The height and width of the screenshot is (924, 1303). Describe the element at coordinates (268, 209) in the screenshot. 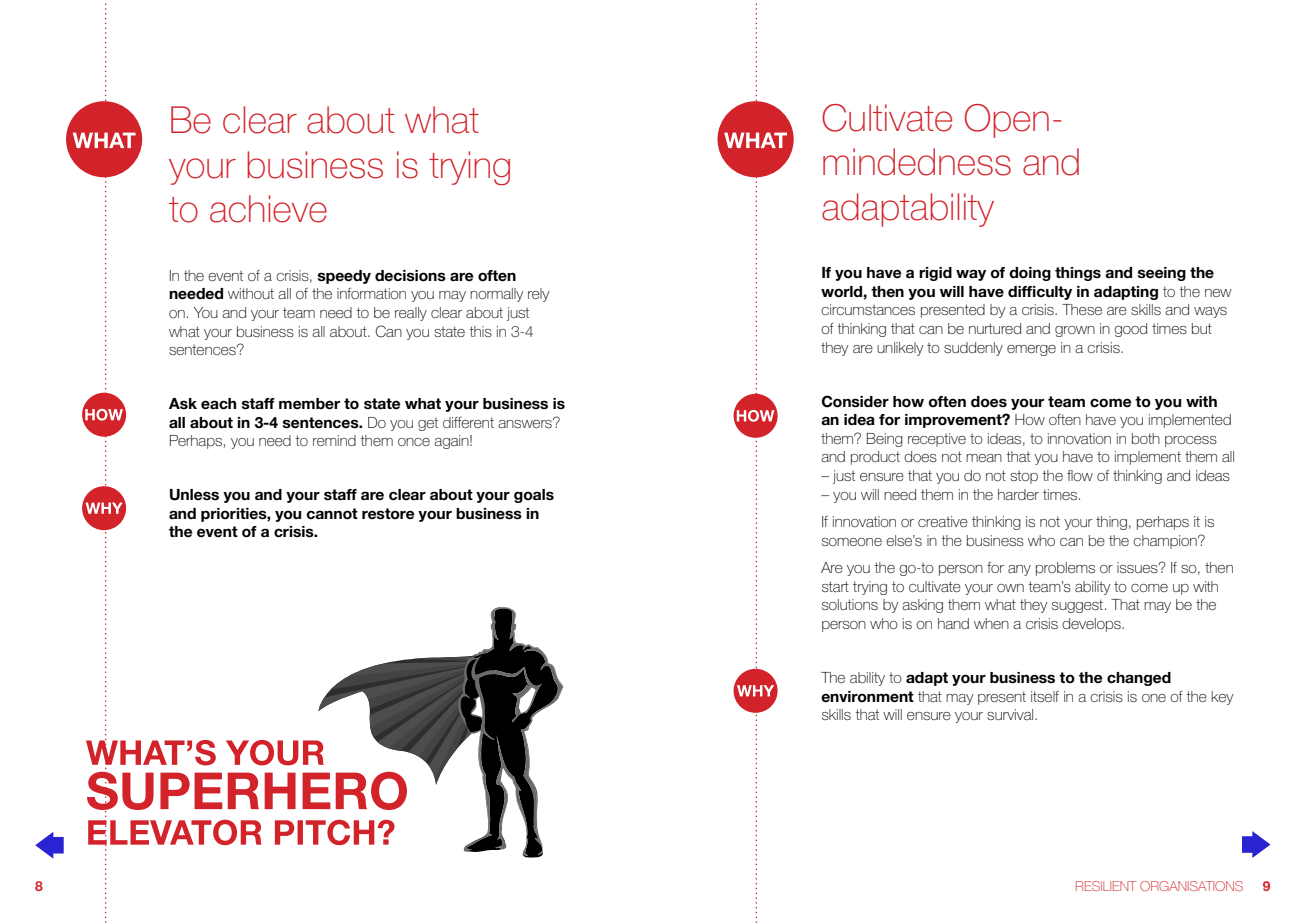

I see `achieve` at that location.
